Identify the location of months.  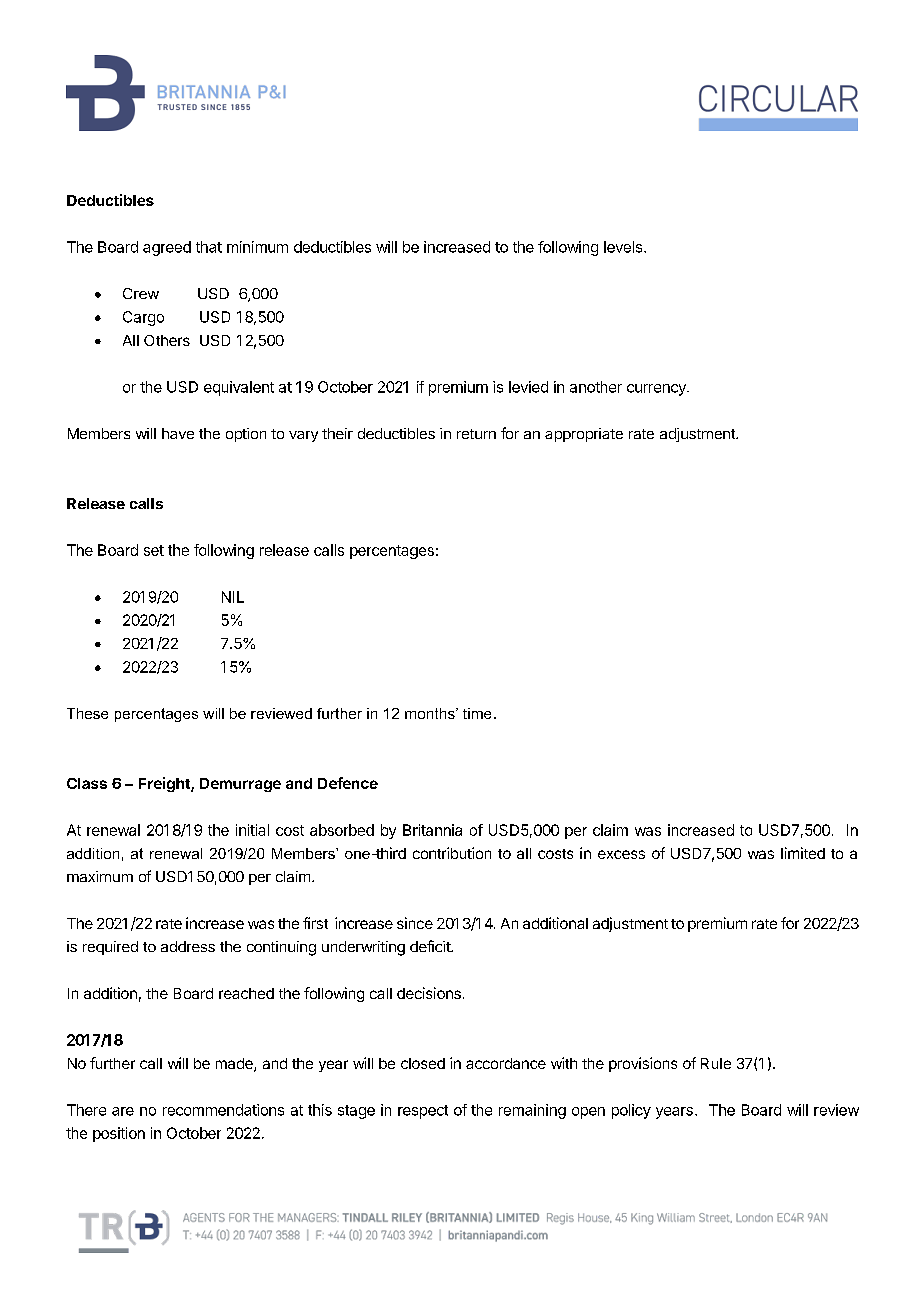
(431, 713).
